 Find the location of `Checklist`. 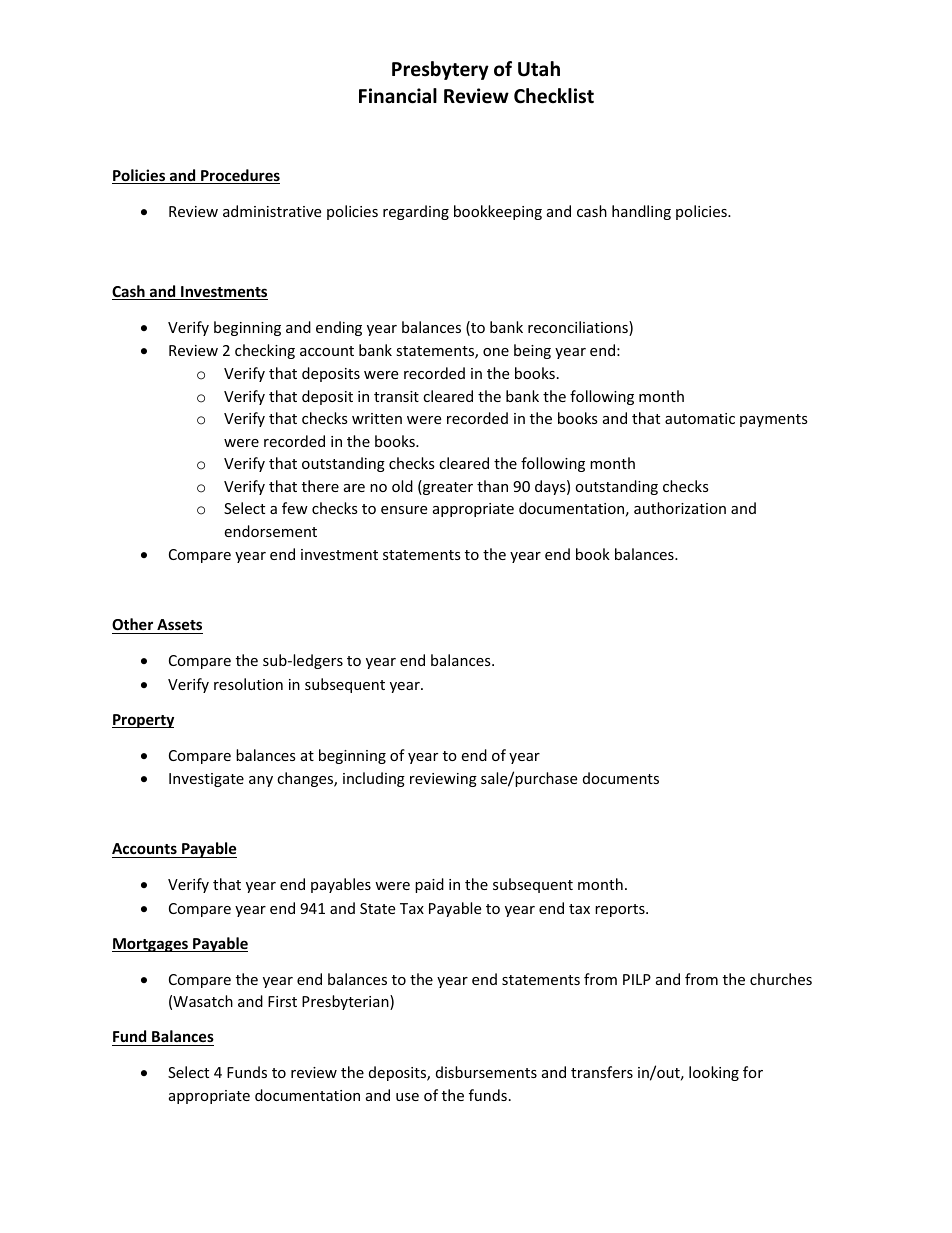

Checklist is located at coordinates (554, 96).
